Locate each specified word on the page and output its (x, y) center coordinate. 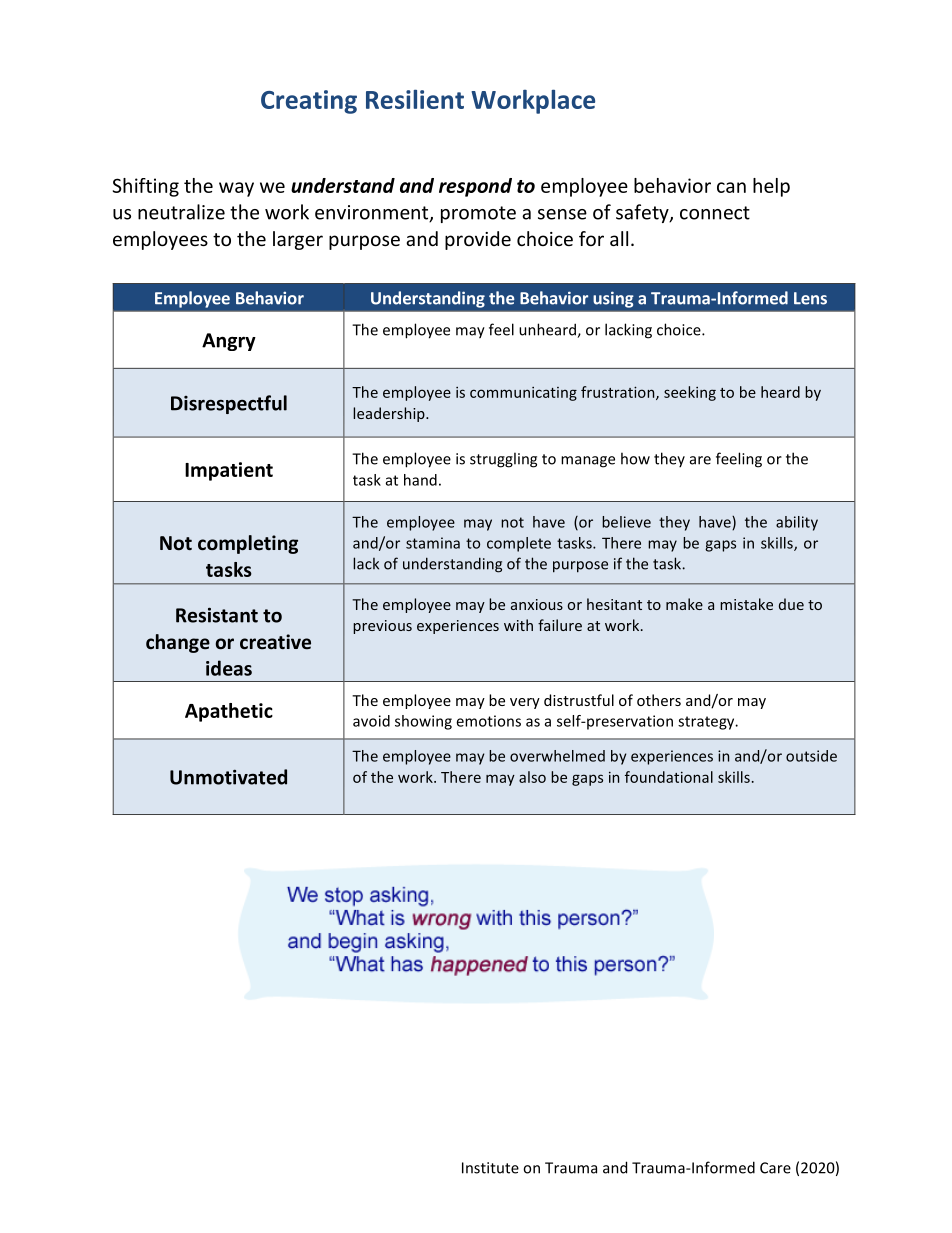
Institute (490, 1168)
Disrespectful (229, 404)
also (532, 777)
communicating (523, 394)
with (518, 625)
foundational (669, 777)
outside (811, 756)
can (731, 187)
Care (775, 1168)
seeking (690, 393)
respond (475, 187)
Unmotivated (228, 777)
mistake (746, 604)
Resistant (217, 615)
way (236, 189)
